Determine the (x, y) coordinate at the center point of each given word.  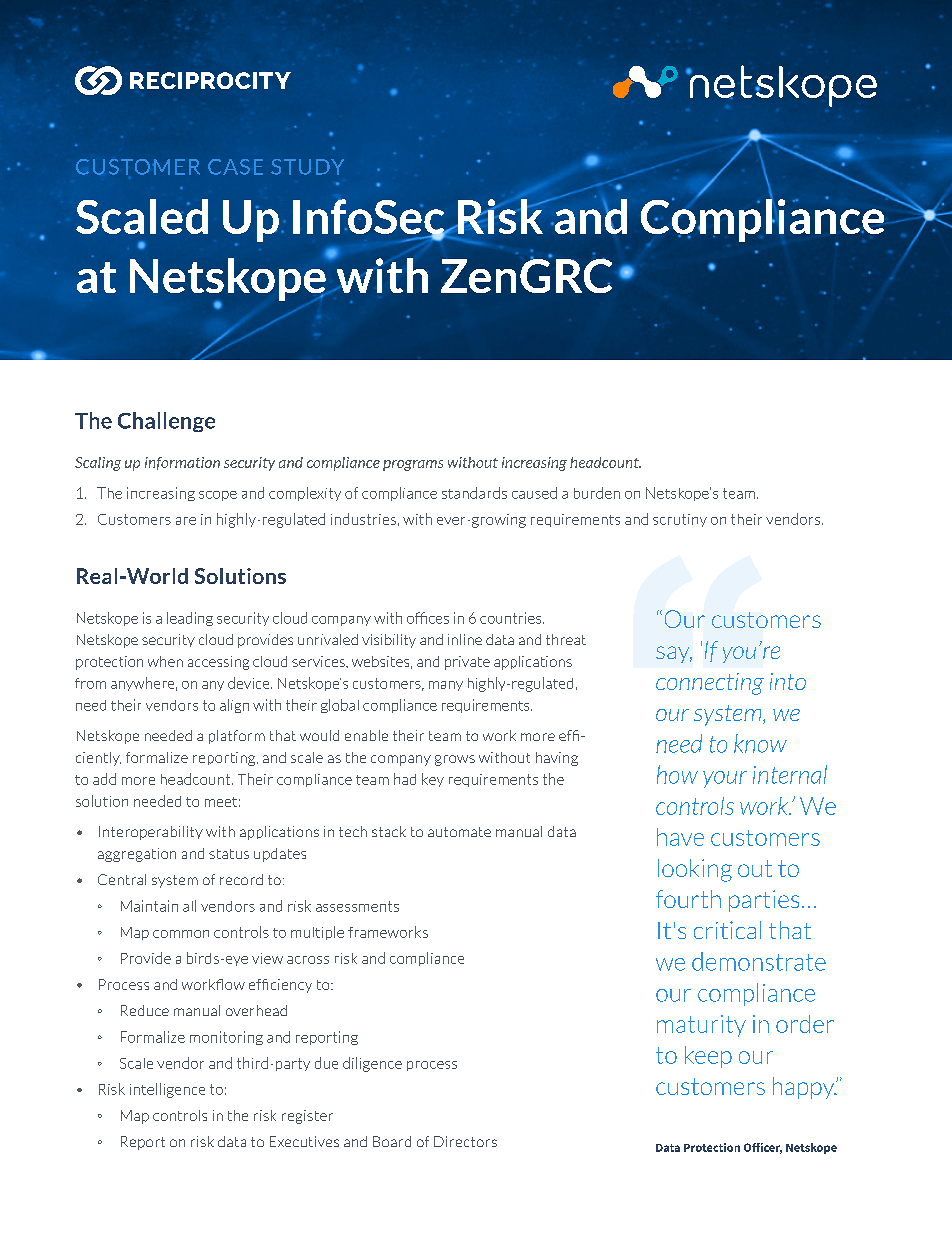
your (725, 779)
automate (459, 832)
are (186, 521)
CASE (235, 167)
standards (474, 493)
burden (597, 493)
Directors (465, 1141)
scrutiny (680, 520)
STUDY (307, 167)
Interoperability (151, 833)
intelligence (167, 1090)
